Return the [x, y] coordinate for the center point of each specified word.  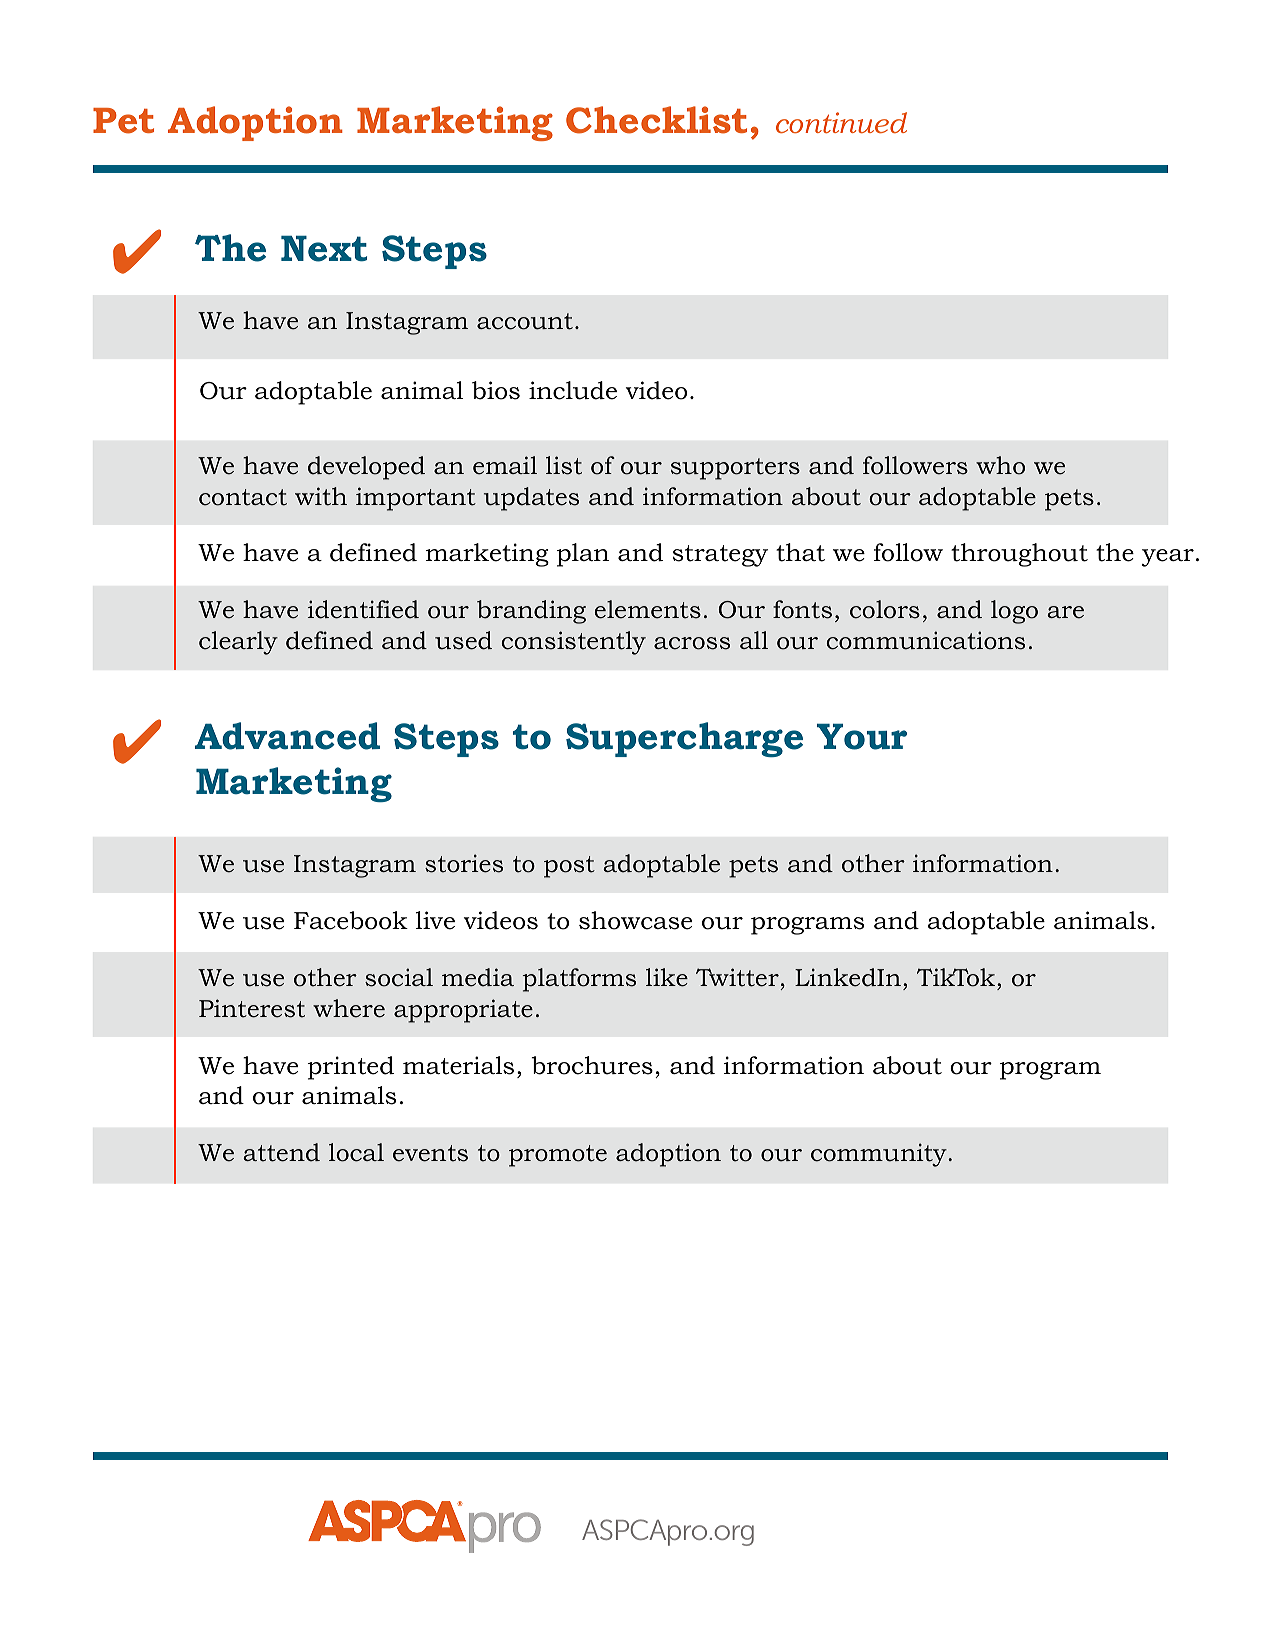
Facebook [351, 920]
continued [841, 122]
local [356, 1152]
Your [862, 736]
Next [324, 248]
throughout [1019, 555]
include [573, 390]
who [1000, 465]
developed [366, 468]
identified [363, 609]
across [692, 643]
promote [558, 1156]
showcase [635, 920]
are [1065, 612]
